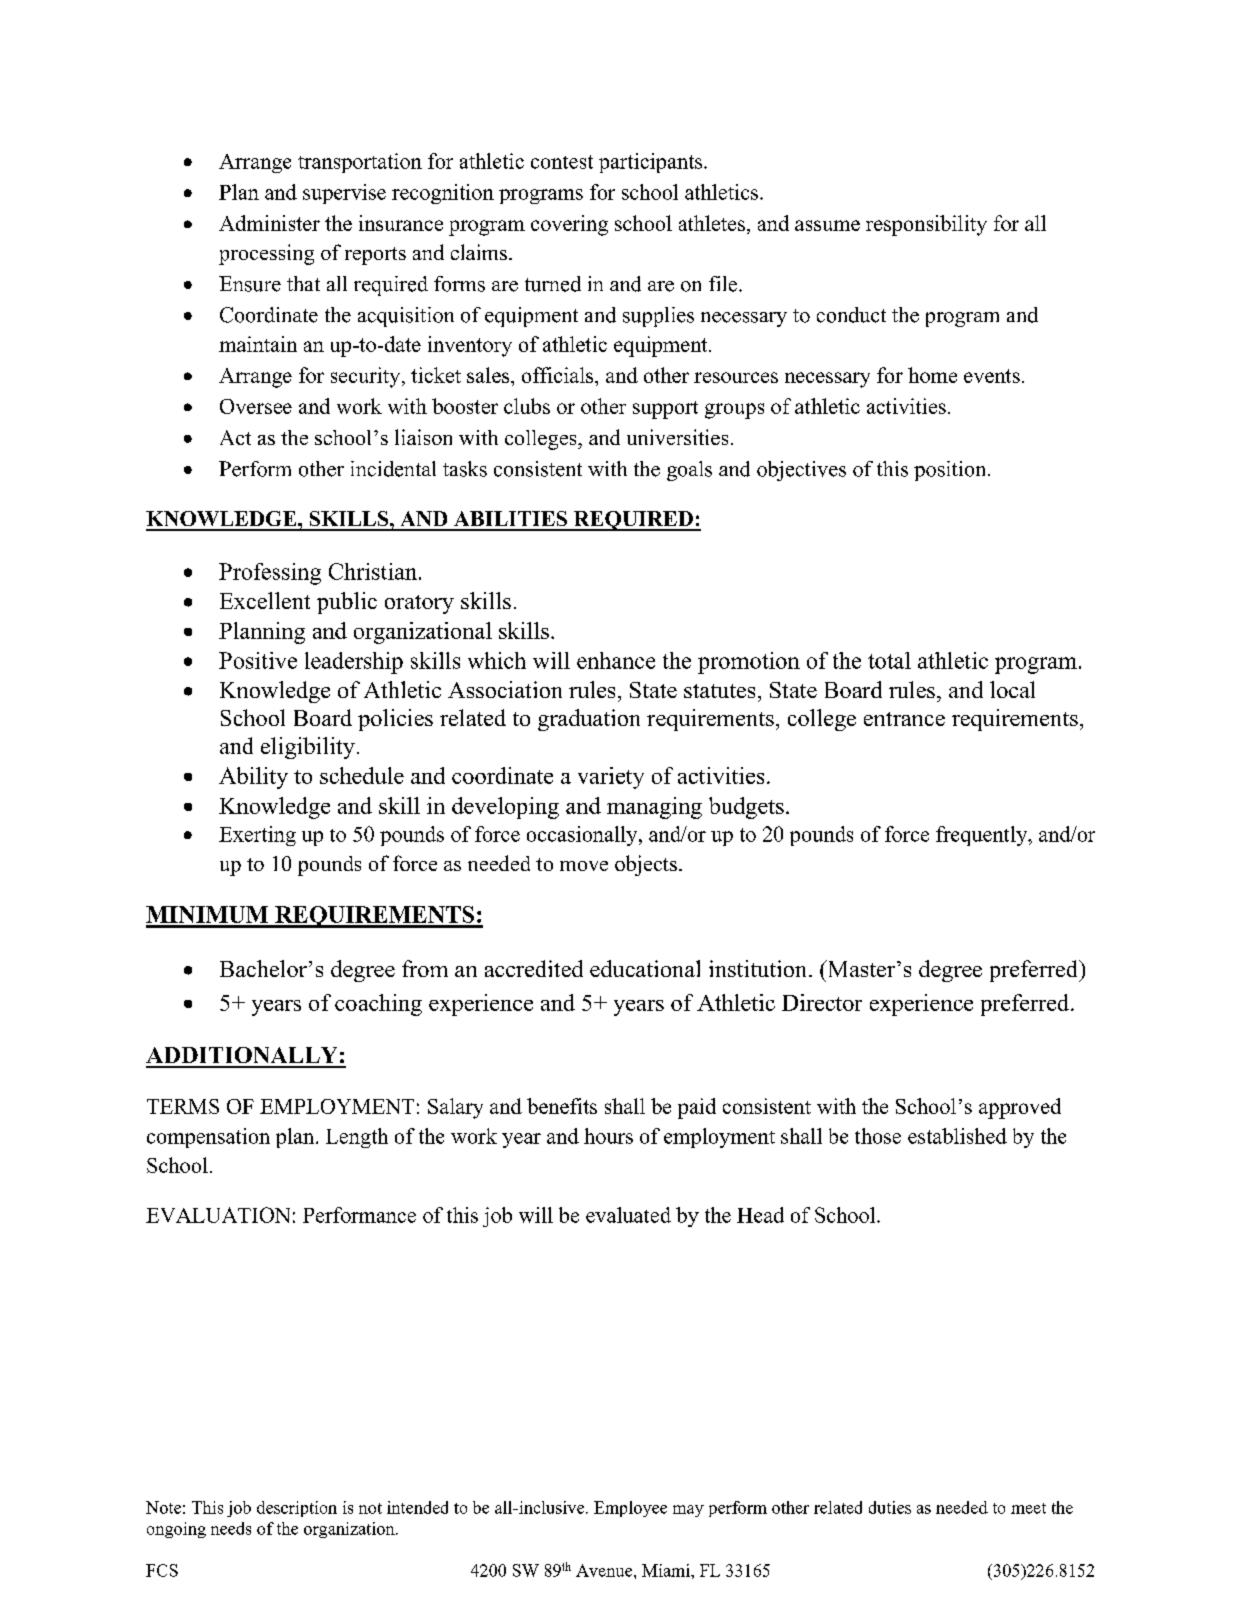 Image resolution: width=1241 pixels, height=1606 pixels. Describe the element at coordinates (269, 223) in the screenshot. I see `Administer` at that location.
